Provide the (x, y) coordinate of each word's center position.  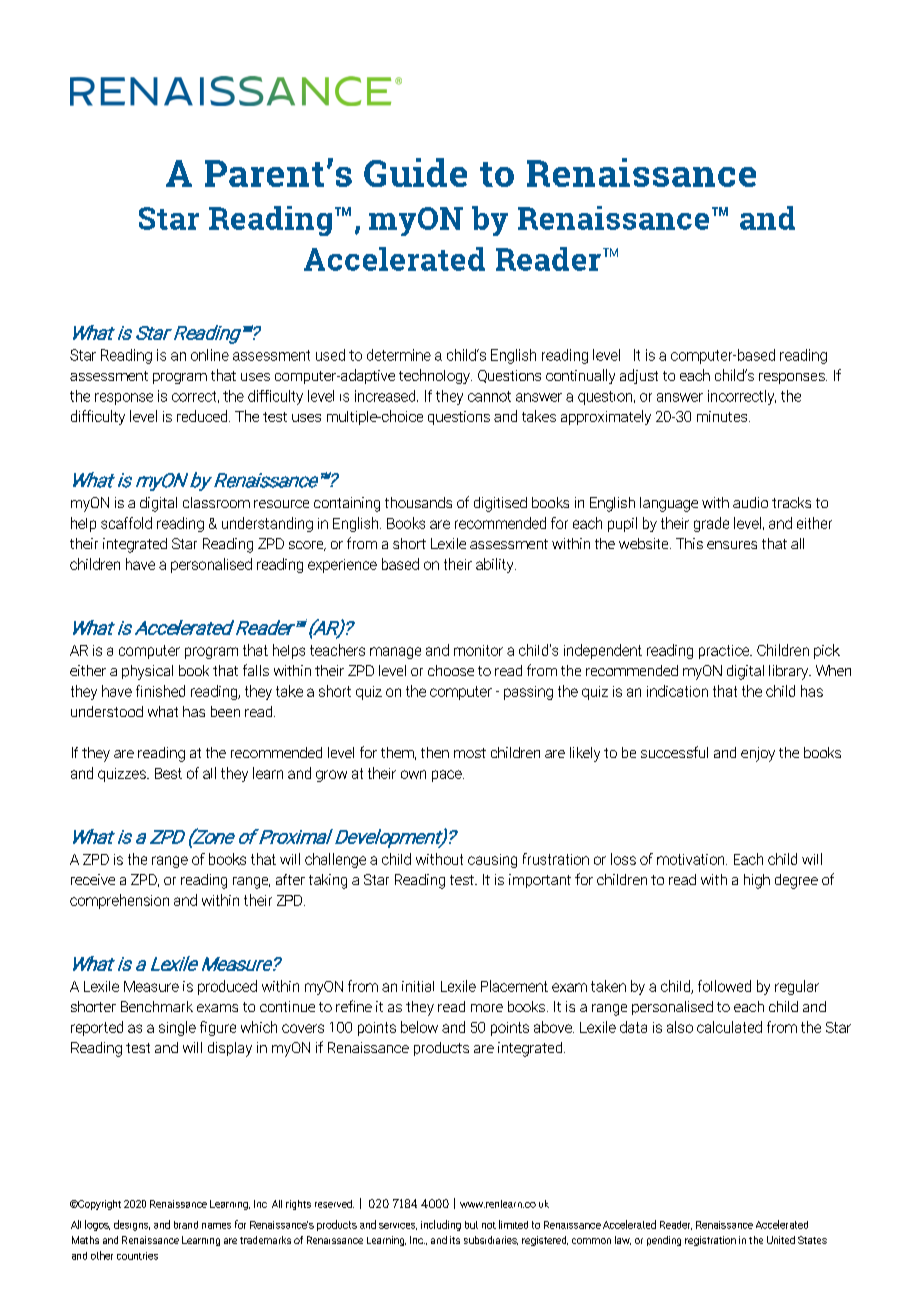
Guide (415, 172)
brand (186, 1225)
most (470, 753)
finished (160, 691)
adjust (639, 376)
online (210, 355)
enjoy (758, 754)
